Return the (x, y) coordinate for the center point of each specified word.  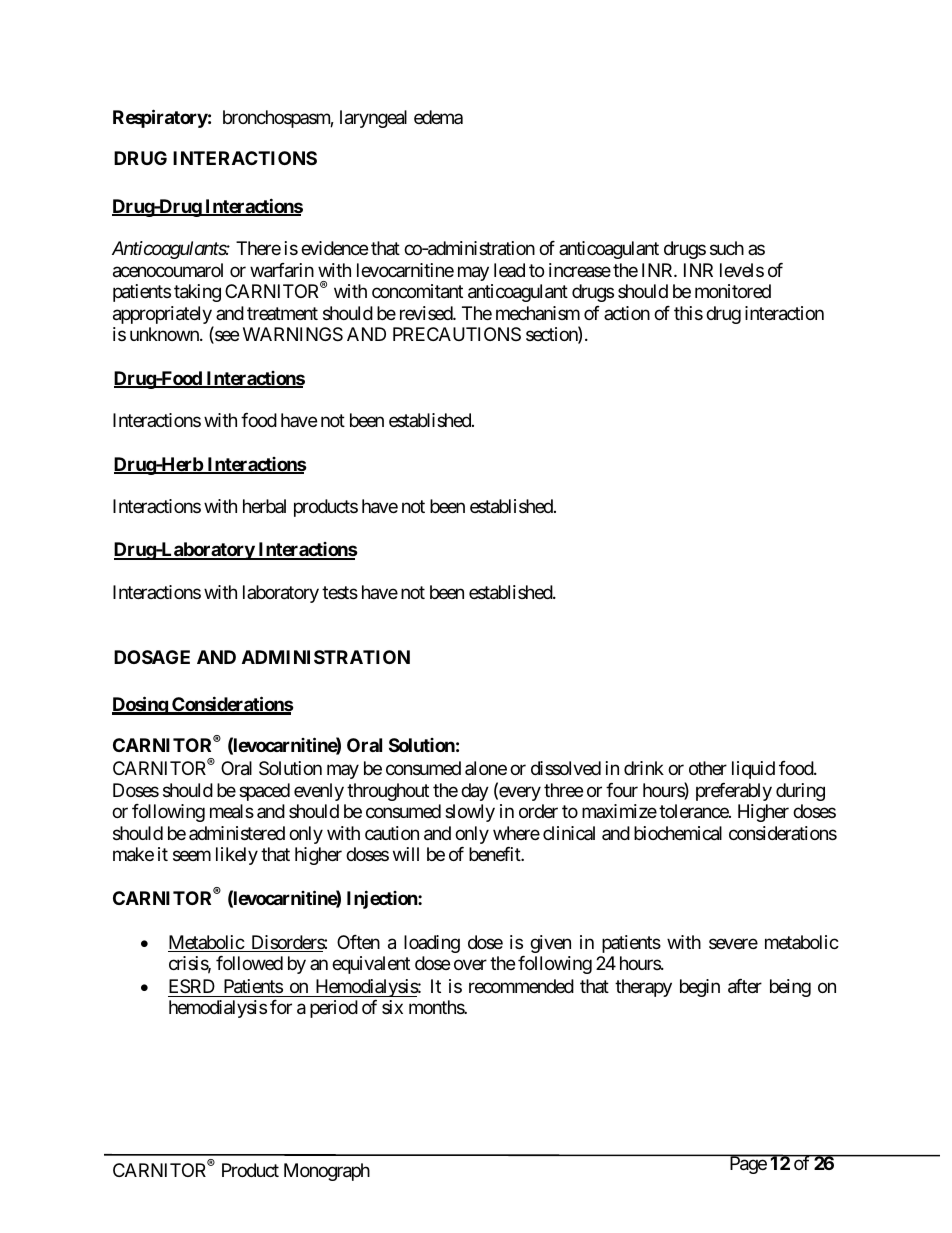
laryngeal (373, 119)
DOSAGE (152, 657)
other (708, 768)
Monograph (327, 1172)
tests (340, 592)
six (392, 1007)
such (727, 248)
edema (438, 117)
